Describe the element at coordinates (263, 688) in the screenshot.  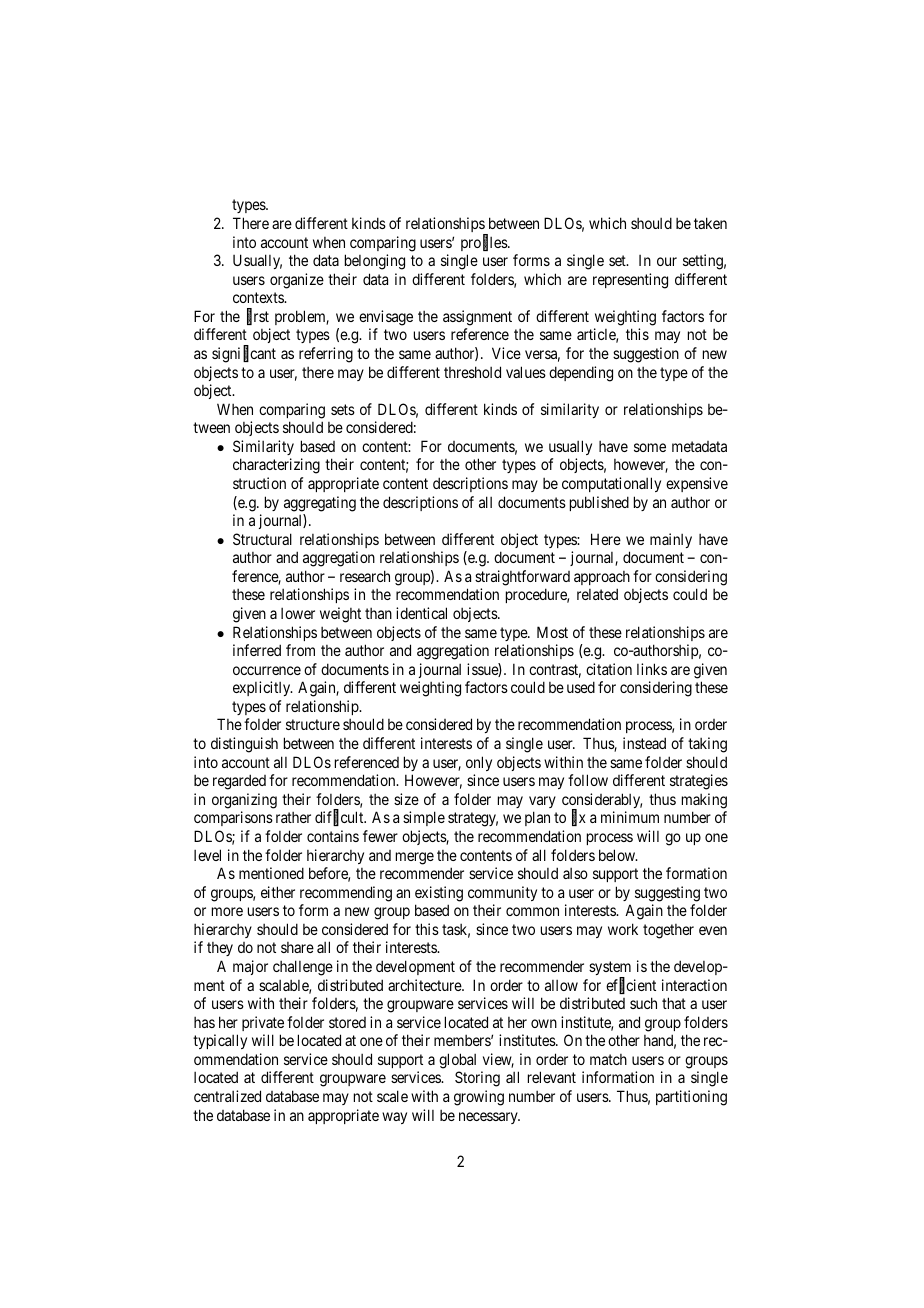
I see `explicitly` at that location.
